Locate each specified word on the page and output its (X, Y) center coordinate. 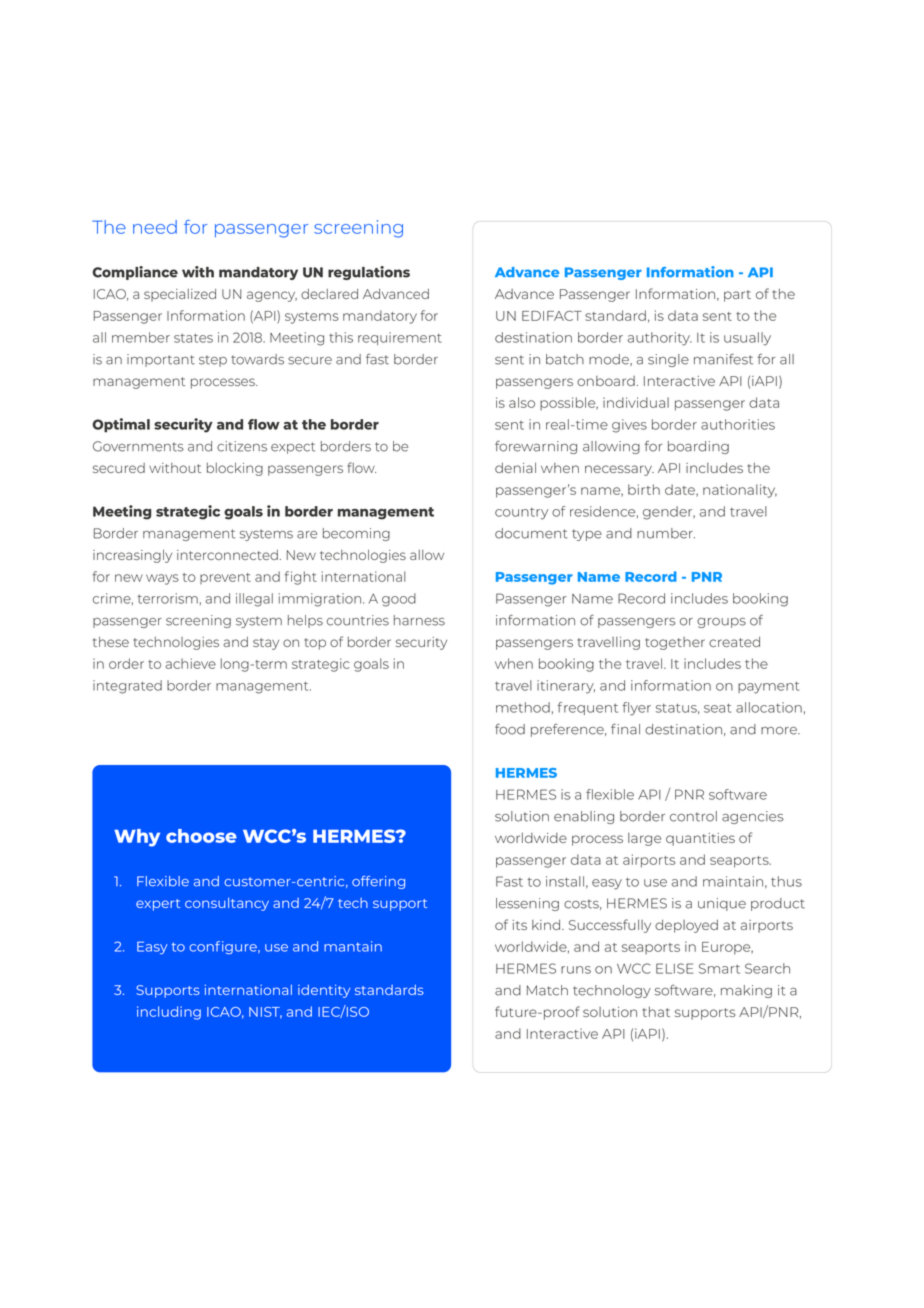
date (681, 490)
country (521, 514)
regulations (369, 273)
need (155, 227)
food (510, 729)
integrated (127, 687)
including (169, 1013)
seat (717, 708)
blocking (235, 469)
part (737, 296)
